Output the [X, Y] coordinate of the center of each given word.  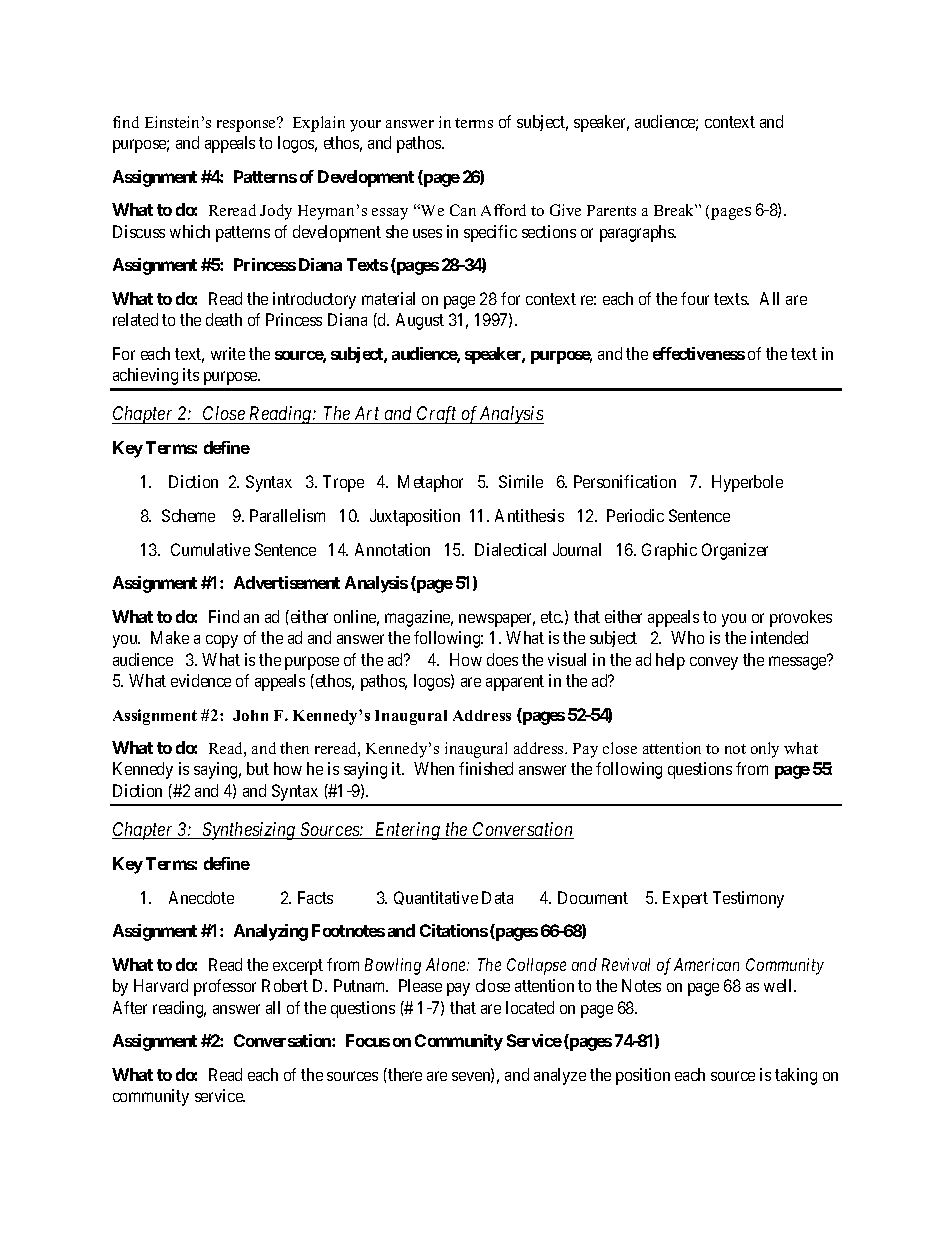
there [404, 1074]
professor [225, 987]
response [247, 125]
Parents [611, 210]
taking [796, 1076]
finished [486, 768]
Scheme [188, 515]
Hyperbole [747, 483]
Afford [503, 210]
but [258, 768]
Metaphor [430, 483]
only [765, 750]
